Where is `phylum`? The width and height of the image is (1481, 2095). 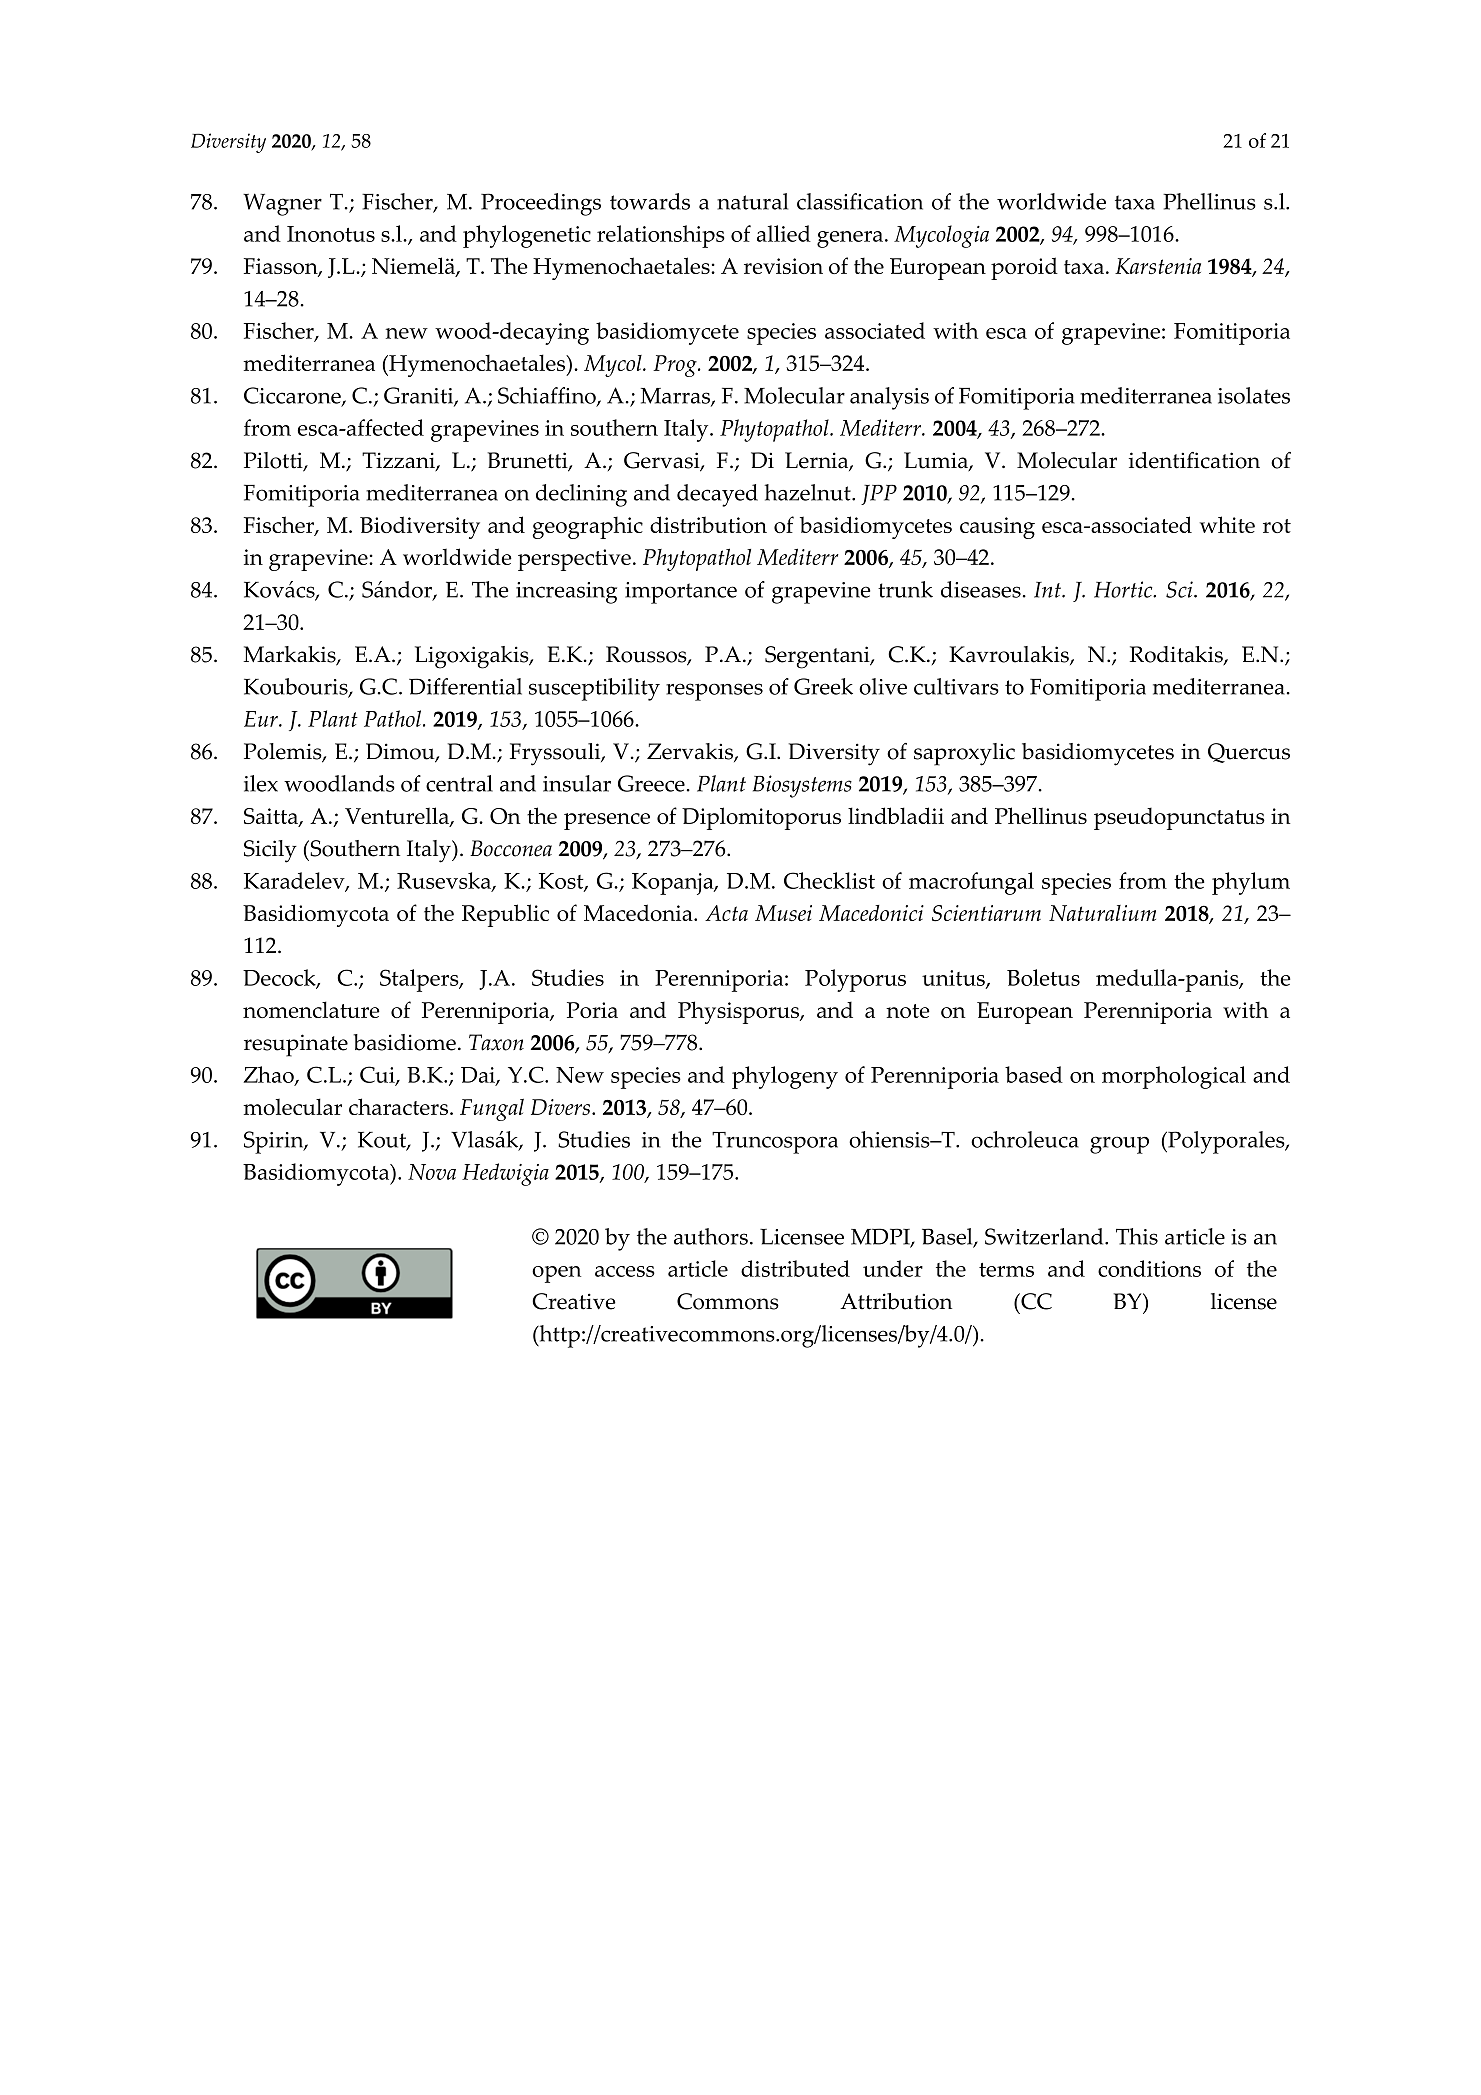 phylum is located at coordinates (1251, 883).
